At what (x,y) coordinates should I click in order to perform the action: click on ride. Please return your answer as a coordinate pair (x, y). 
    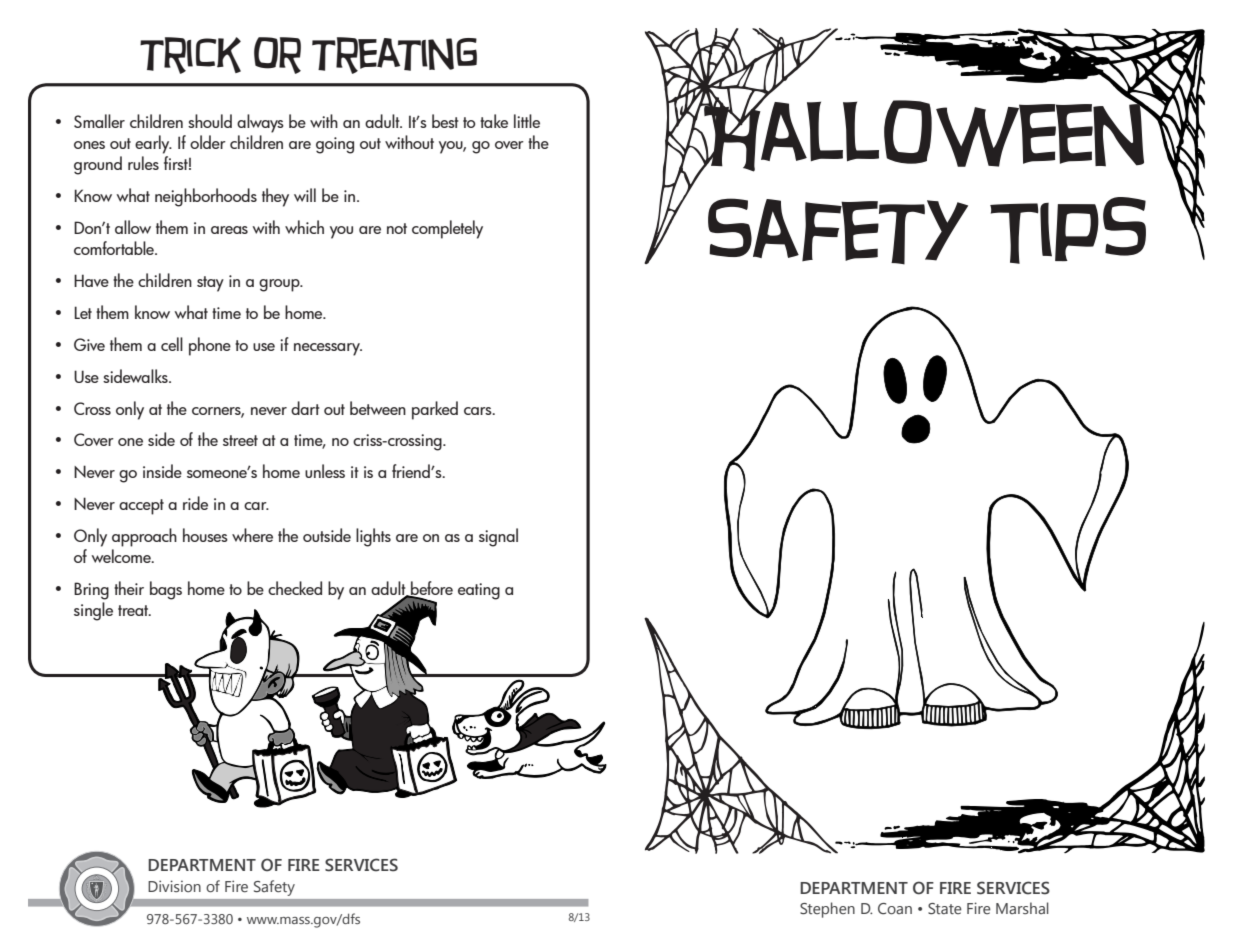
    Looking at the image, I should click on (195, 503).
